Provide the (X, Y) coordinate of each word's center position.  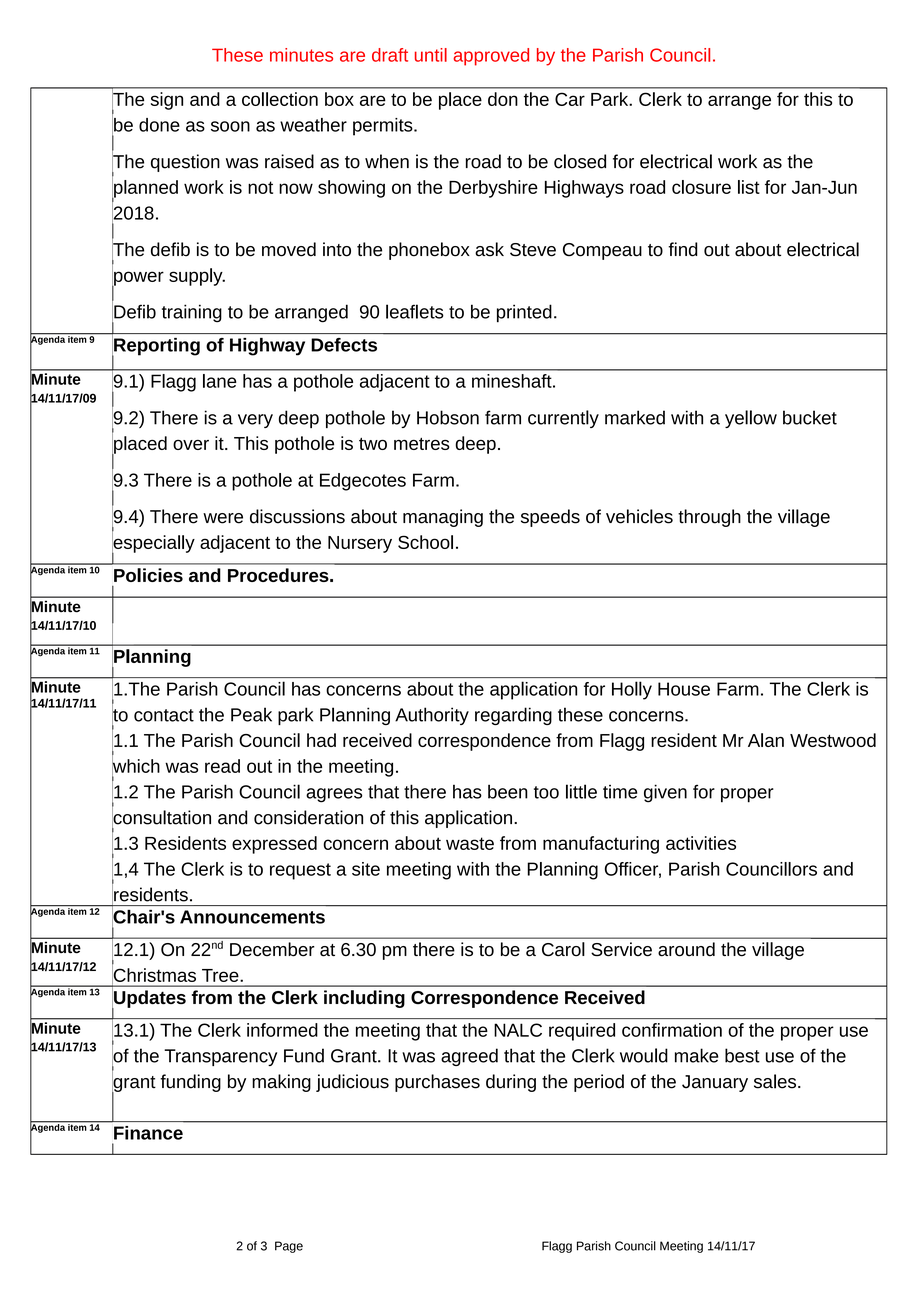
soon (230, 126)
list (749, 187)
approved (491, 57)
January (715, 1083)
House (684, 689)
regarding (513, 716)
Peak (251, 714)
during (511, 1083)
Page (289, 1247)
